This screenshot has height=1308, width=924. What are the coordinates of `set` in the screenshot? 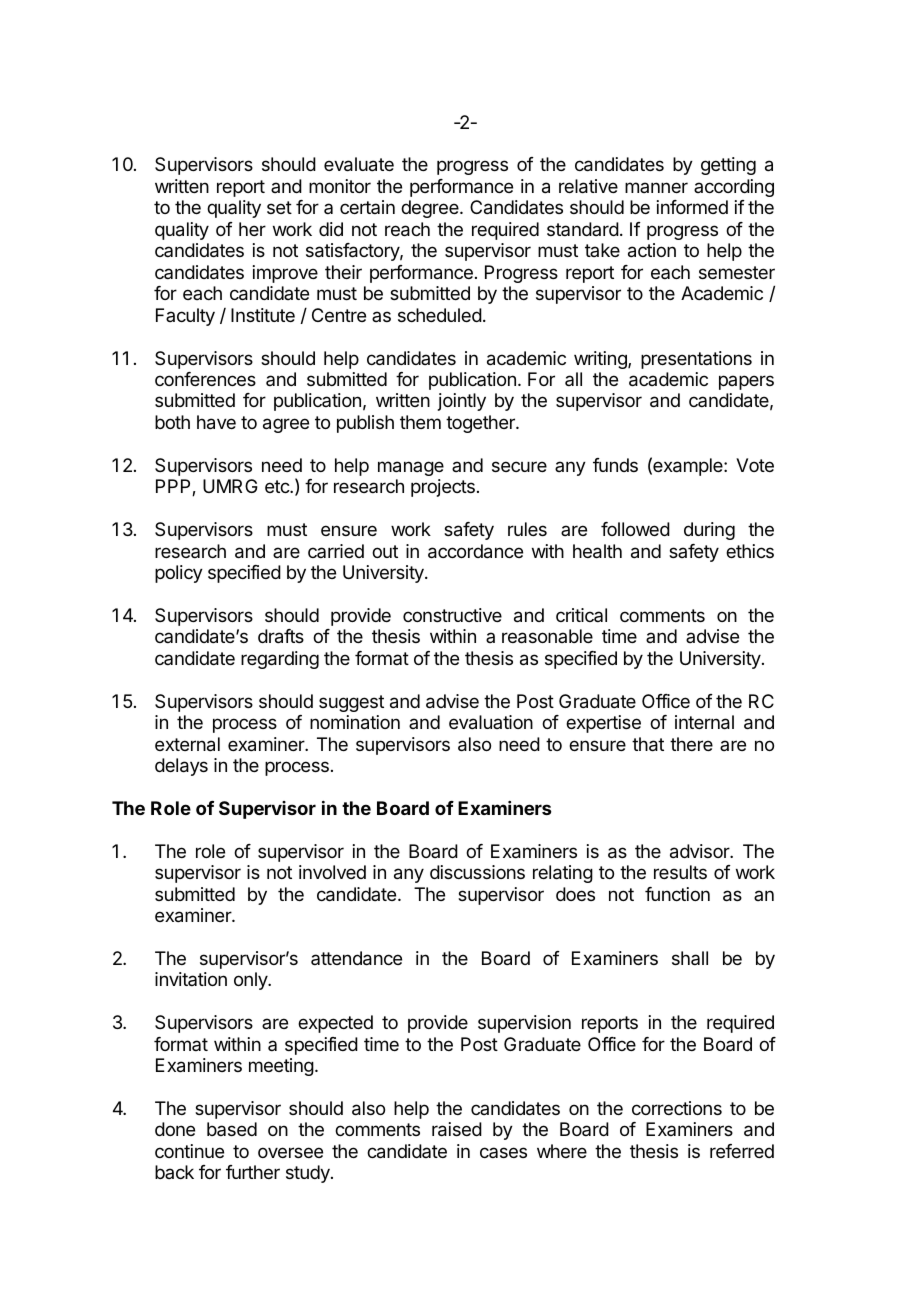 It's located at (279, 207).
